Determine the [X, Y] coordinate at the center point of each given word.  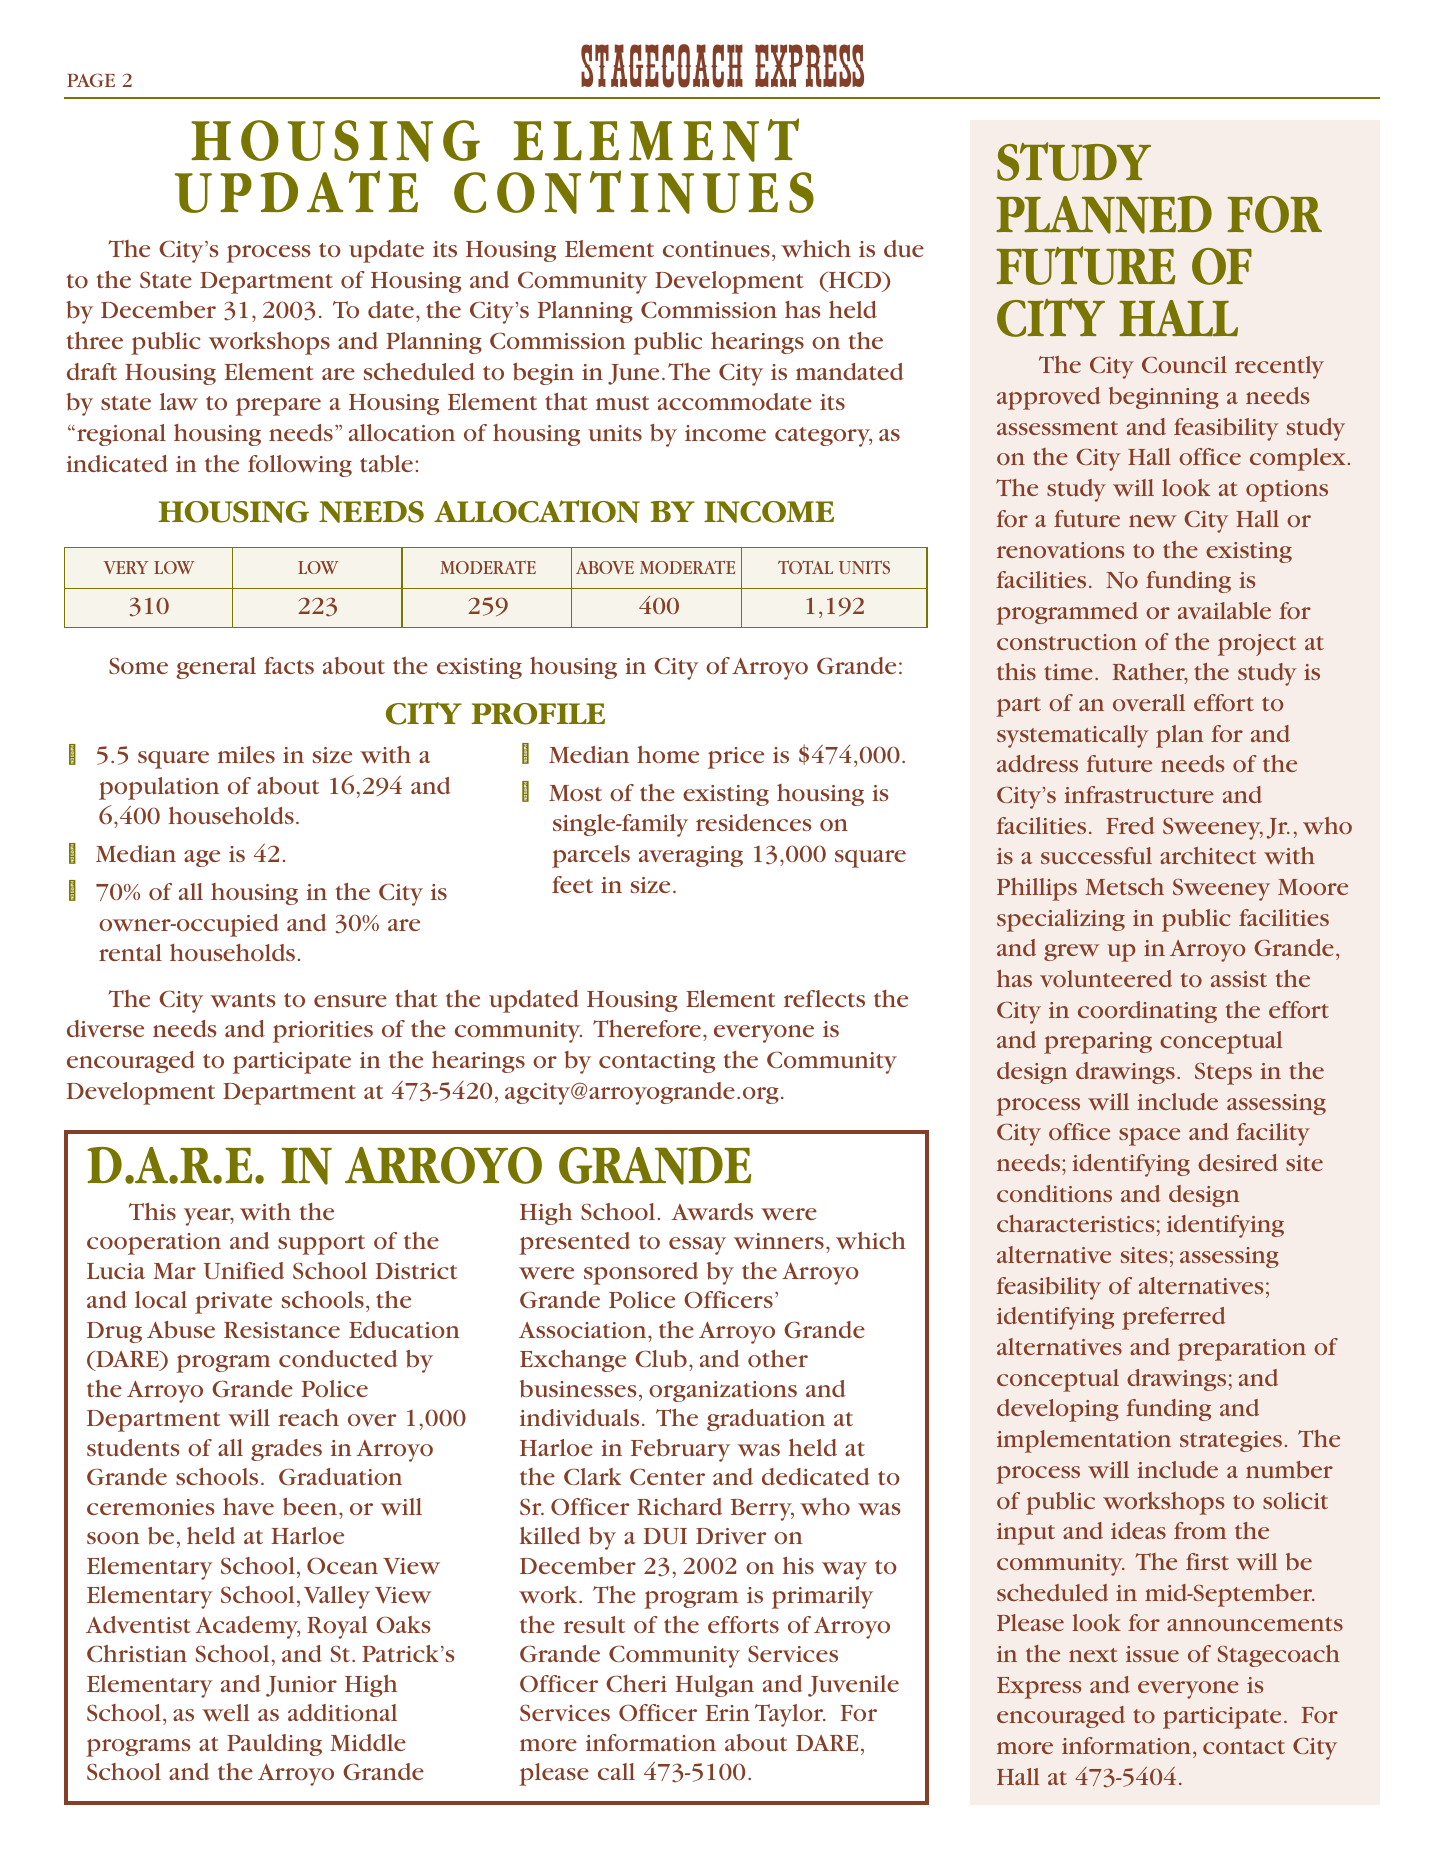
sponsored [641, 1273]
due [904, 248]
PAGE [91, 80]
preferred [1173, 1318]
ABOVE [605, 567]
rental [130, 952]
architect [1208, 855]
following [300, 466]
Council [1184, 364]
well [226, 1713]
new [1152, 521]
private [233, 1303]
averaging [691, 856]
